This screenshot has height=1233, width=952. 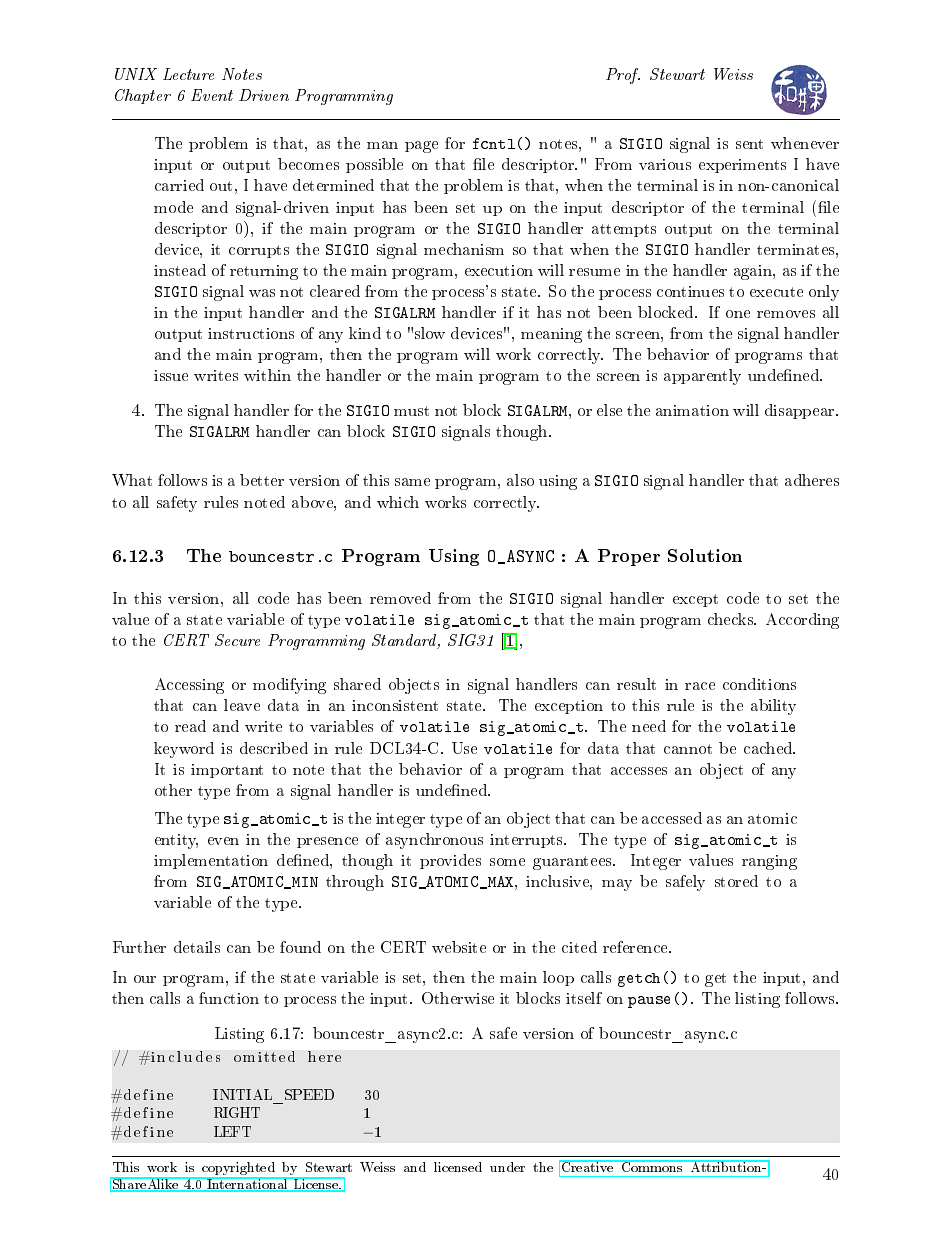 I want to click on checks, so click(x=732, y=619).
